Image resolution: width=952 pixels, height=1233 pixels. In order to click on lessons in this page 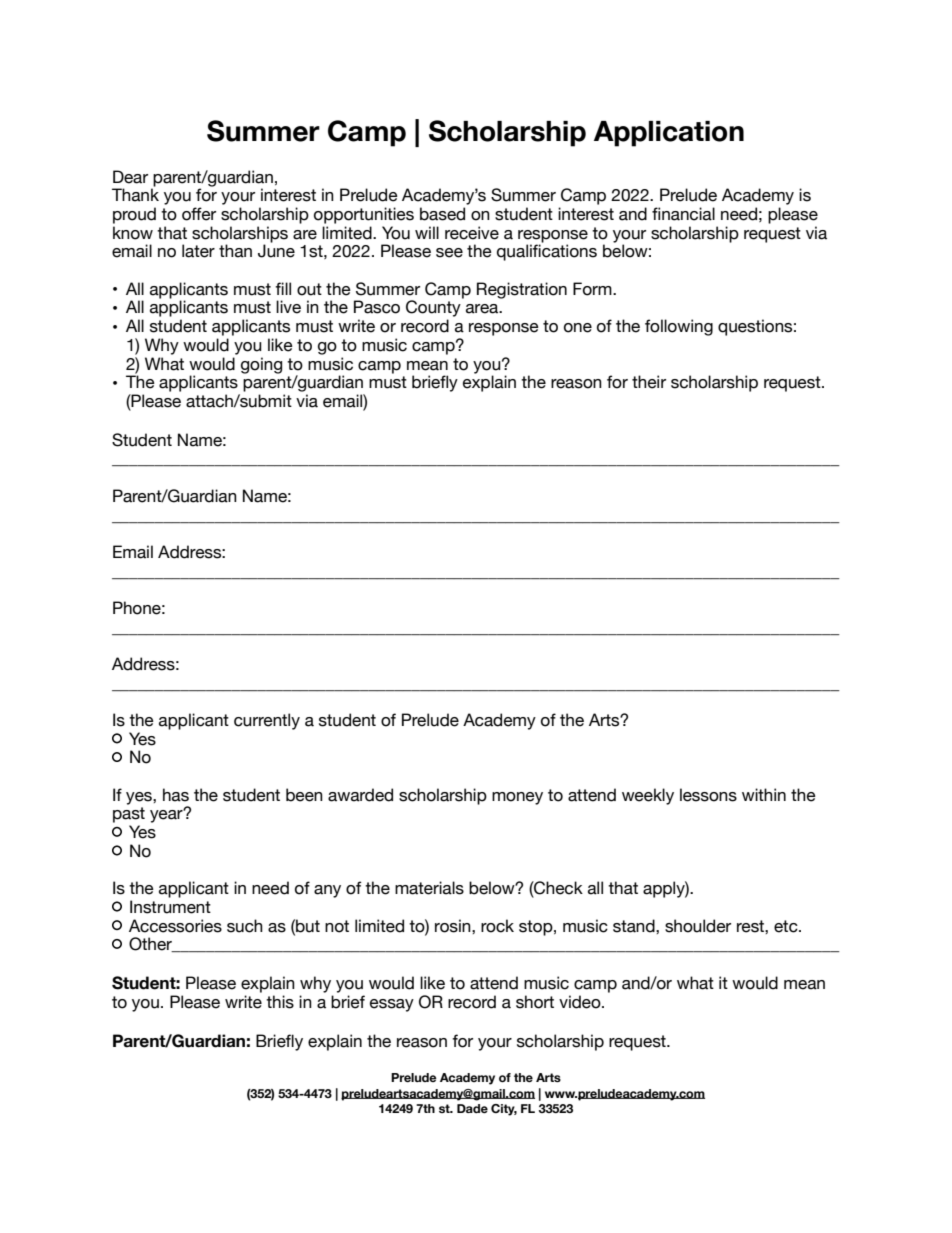, I will do `click(708, 795)`.
